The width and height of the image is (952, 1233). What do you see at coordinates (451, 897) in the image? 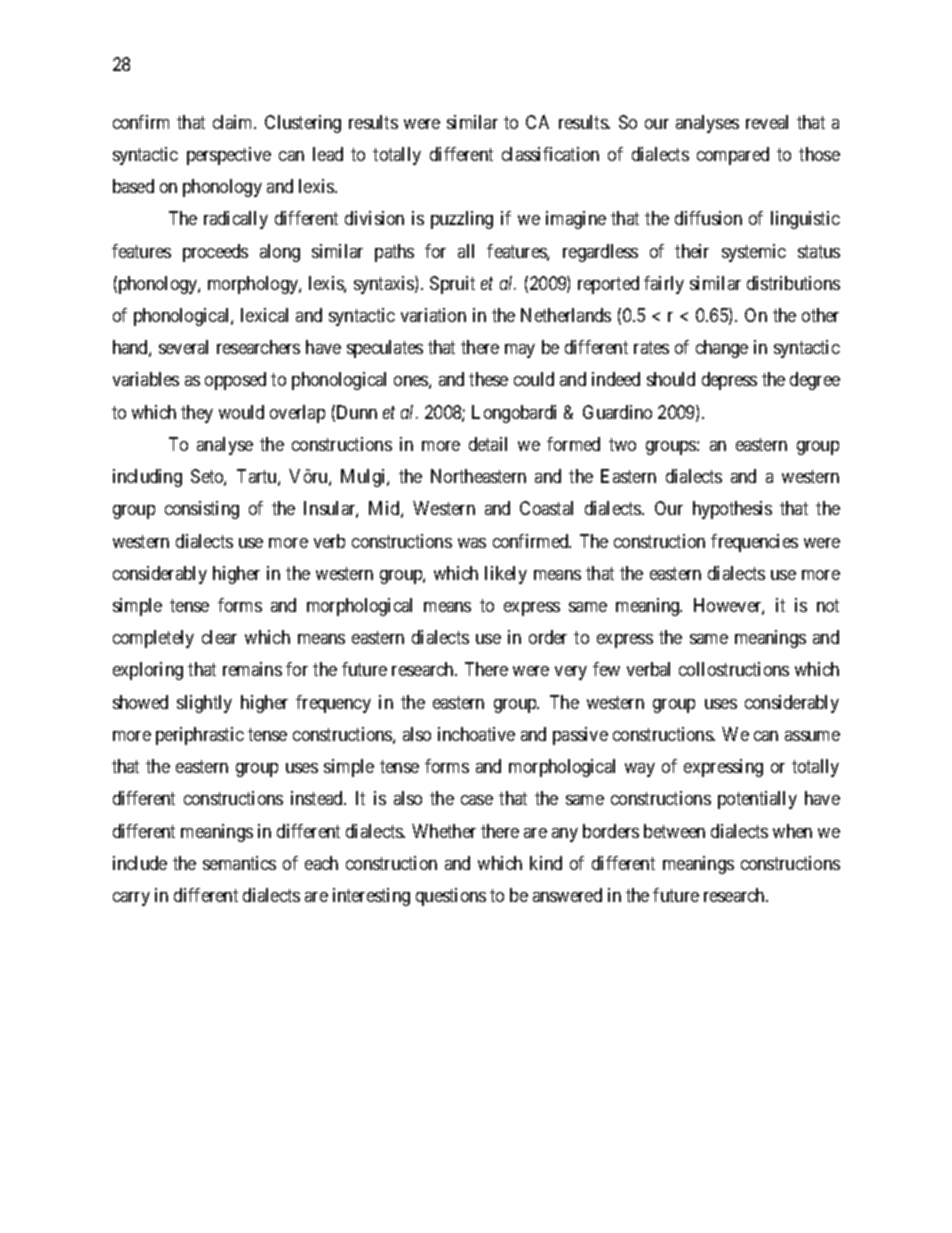
I see `questions` at bounding box center [451, 897].
